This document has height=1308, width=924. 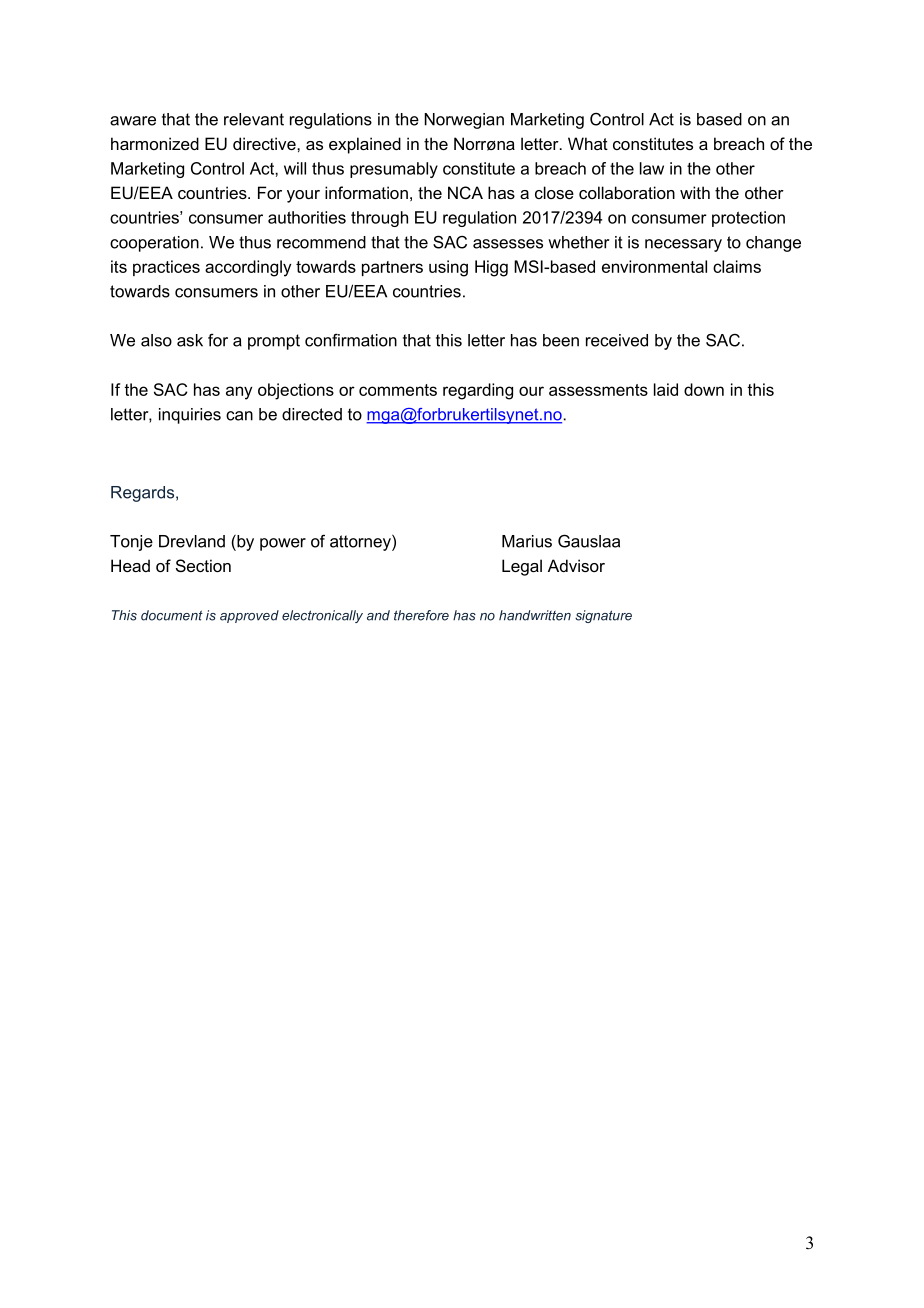 What do you see at coordinates (603, 616) in the document?
I see `signature` at bounding box center [603, 616].
